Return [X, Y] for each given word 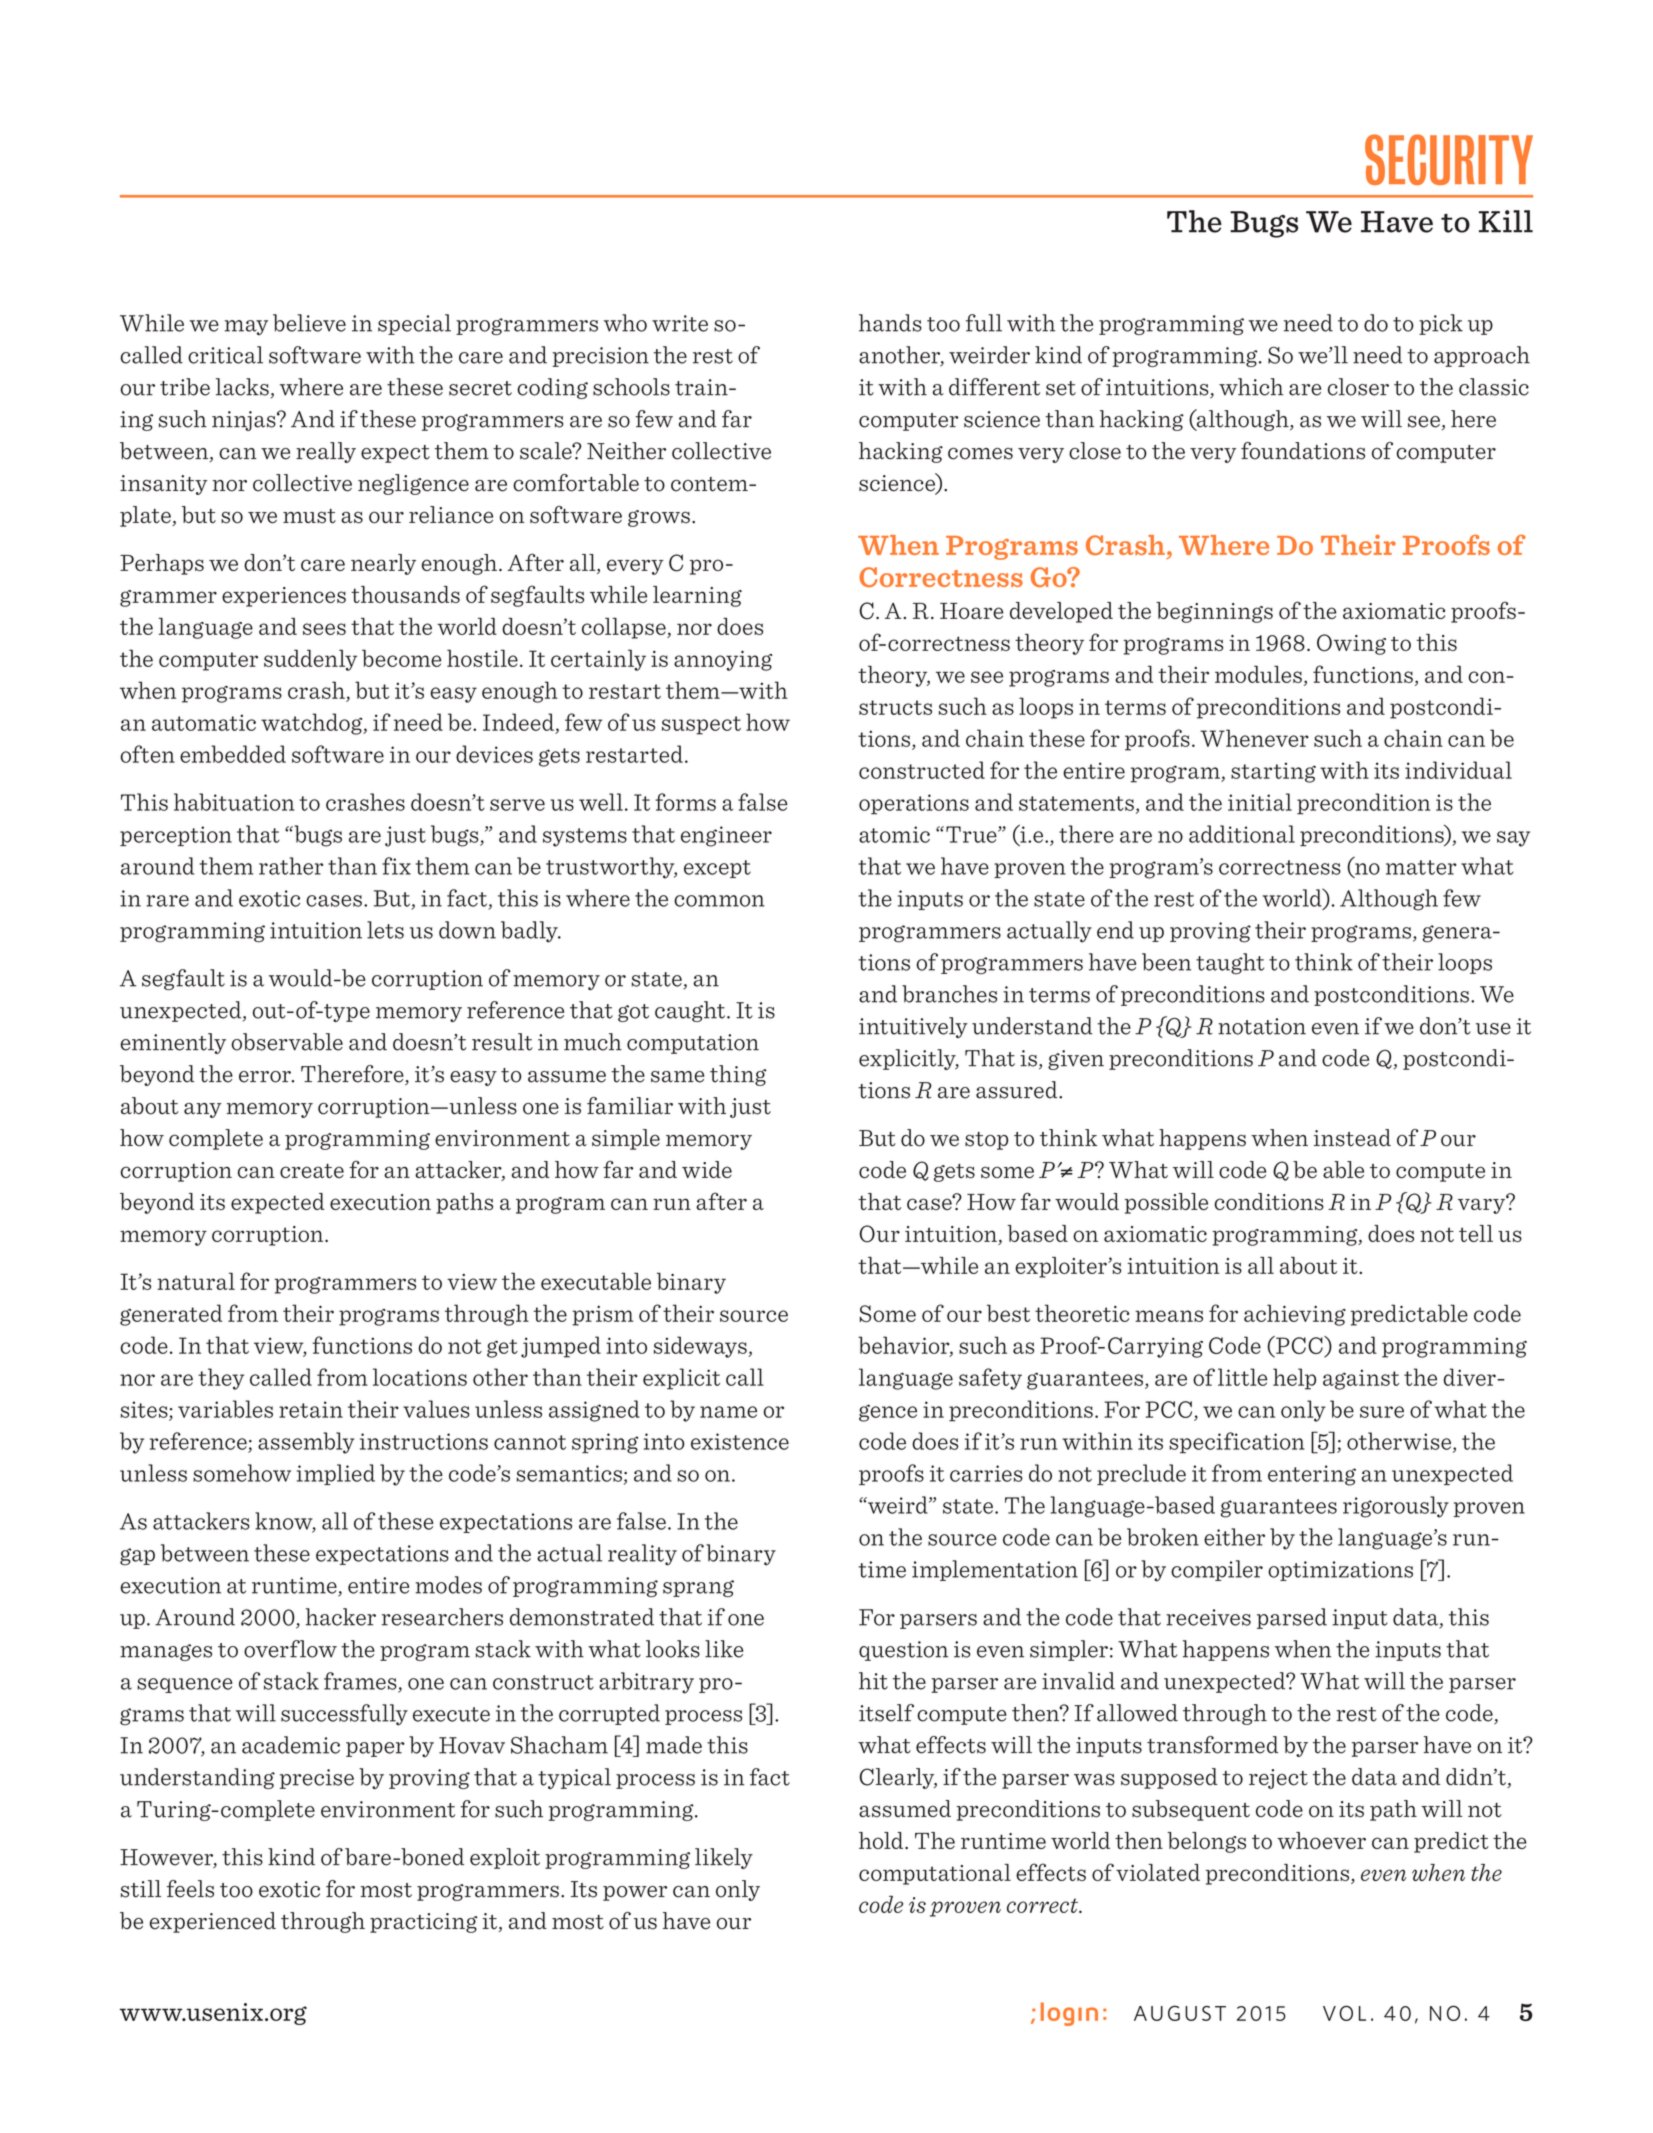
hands [890, 323]
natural [196, 1281]
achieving [1295, 1315]
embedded [233, 754]
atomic [894, 834]
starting [1273, 772]
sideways [701, 1347]
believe [309, 323]
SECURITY [1449, 159]
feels [190, 1889]
